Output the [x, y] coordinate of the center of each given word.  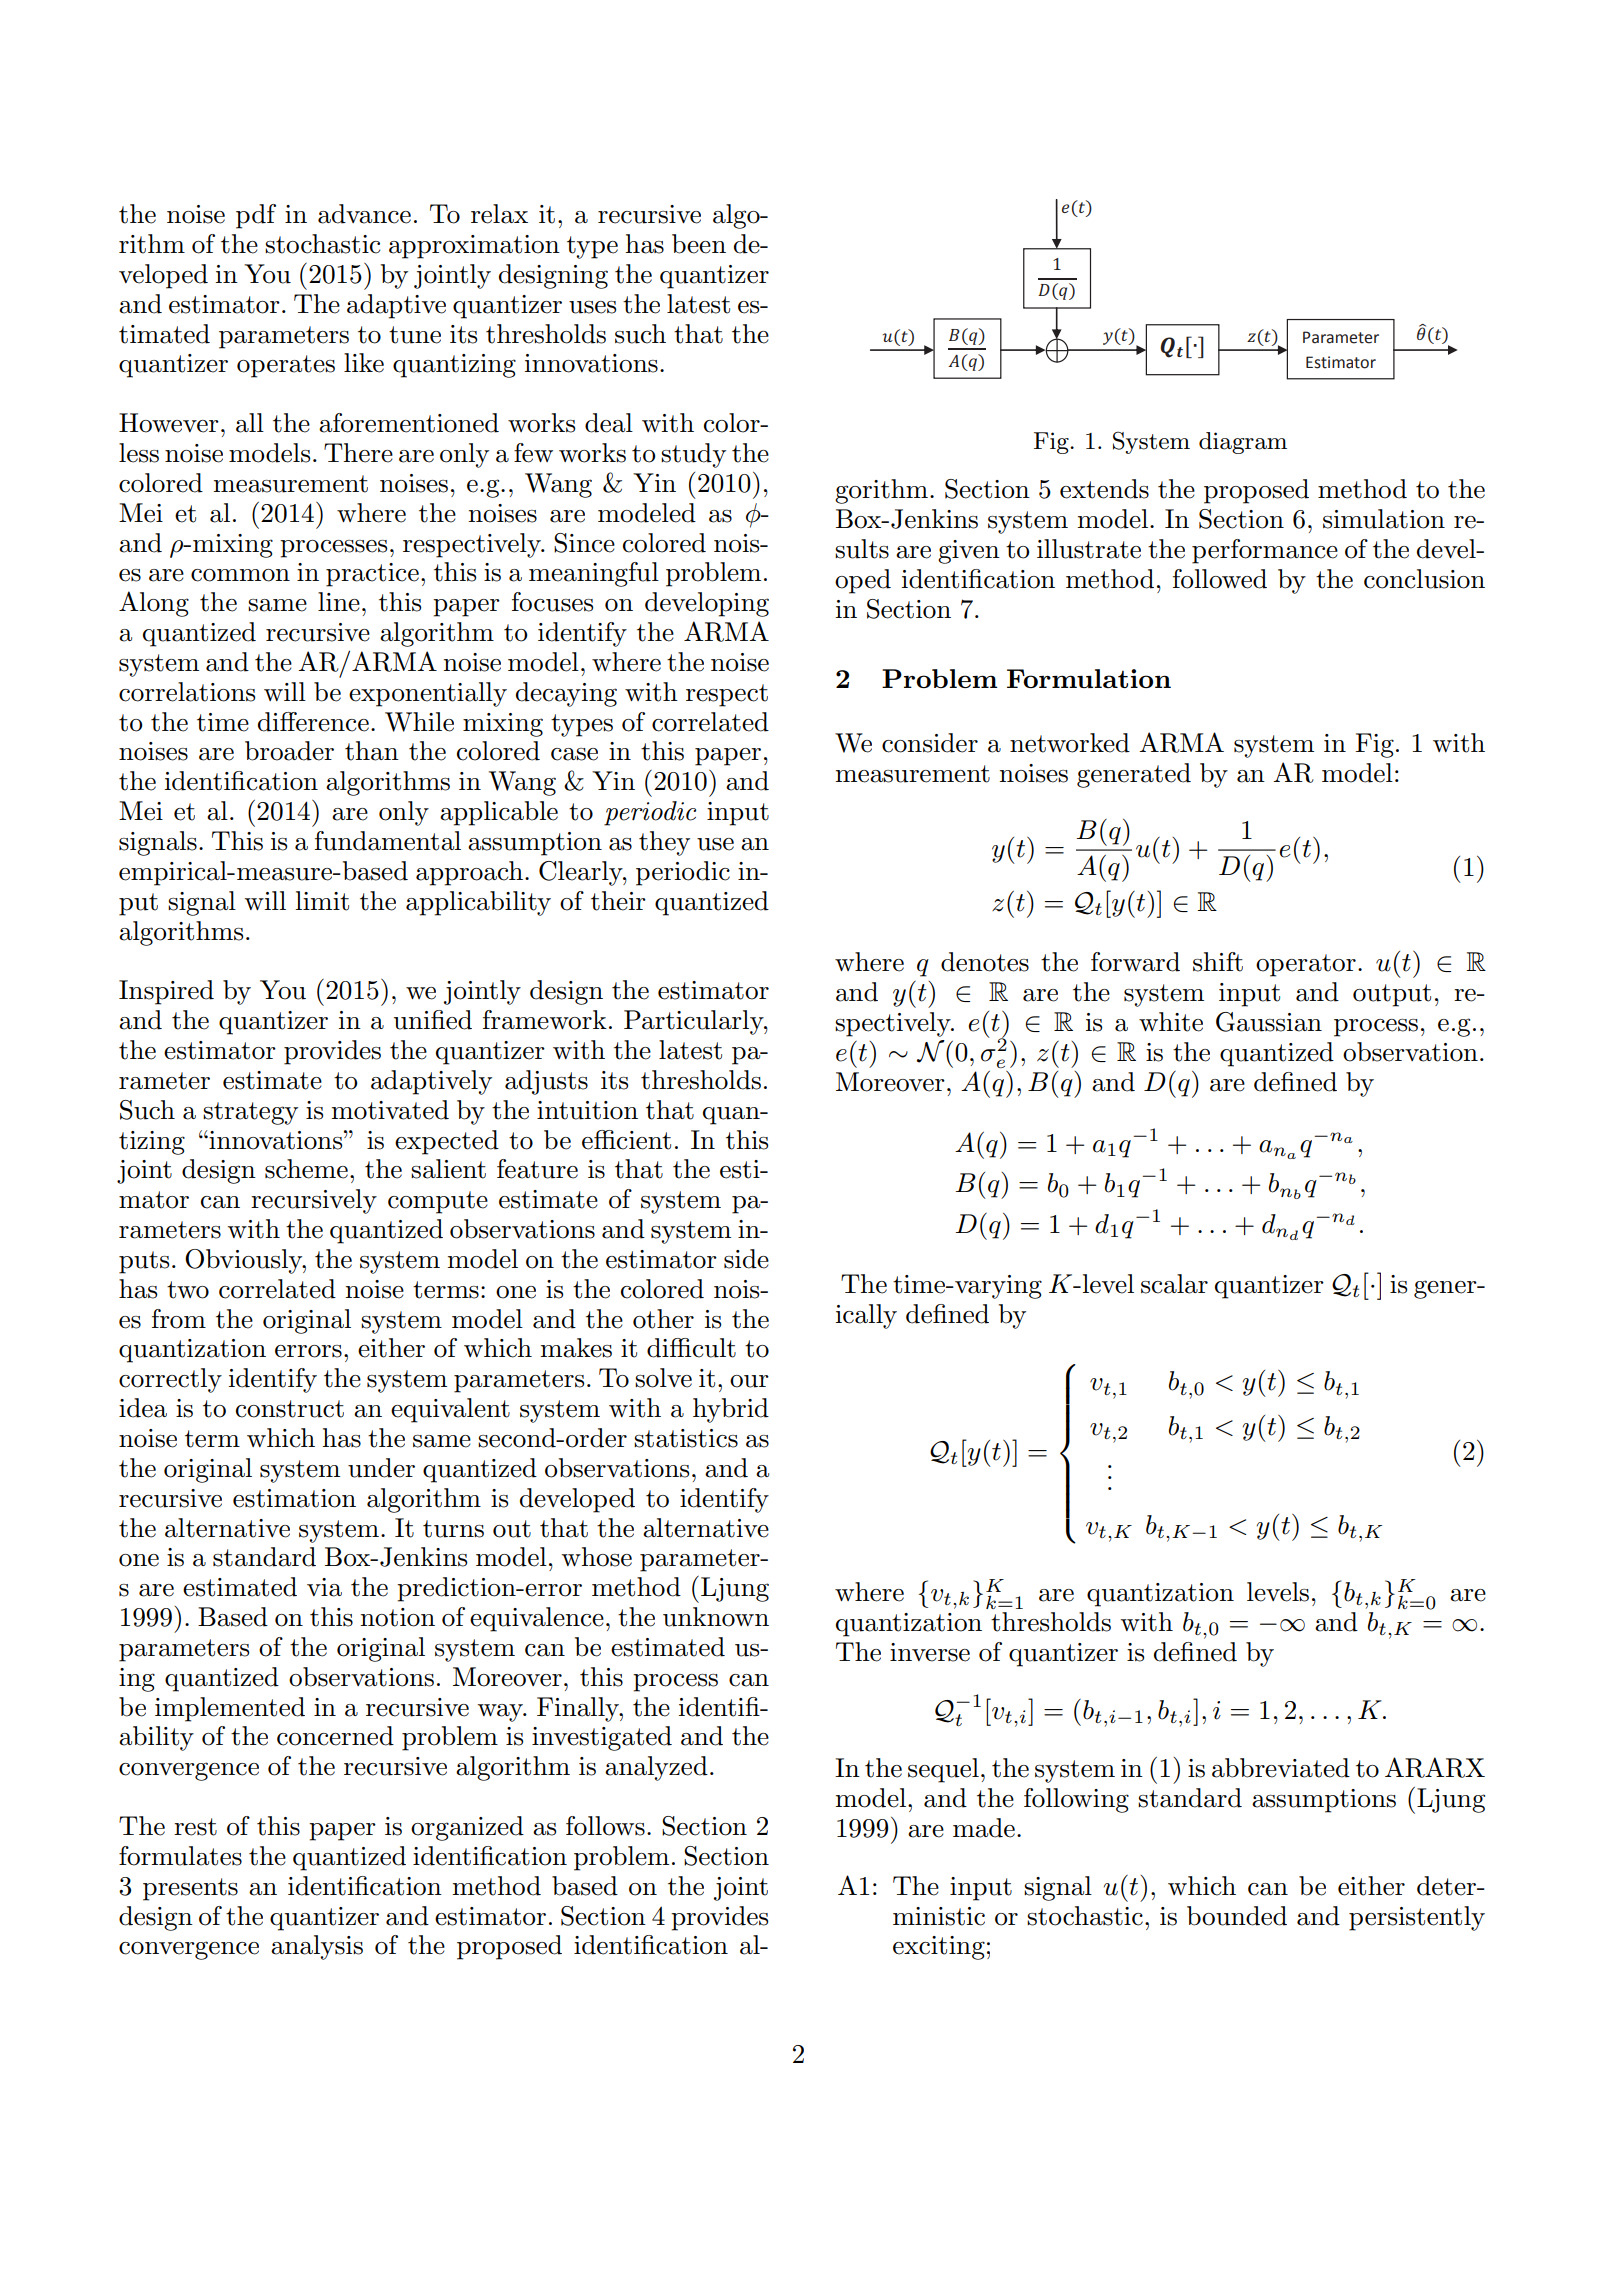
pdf [256, 216]
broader [289, 751]
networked [1070, 743]
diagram [1243, 443]
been [699, 244]
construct [290, 1409]
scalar [1174, 1284]
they [664, 843]
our [749, 1381]
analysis [317, 1947]
